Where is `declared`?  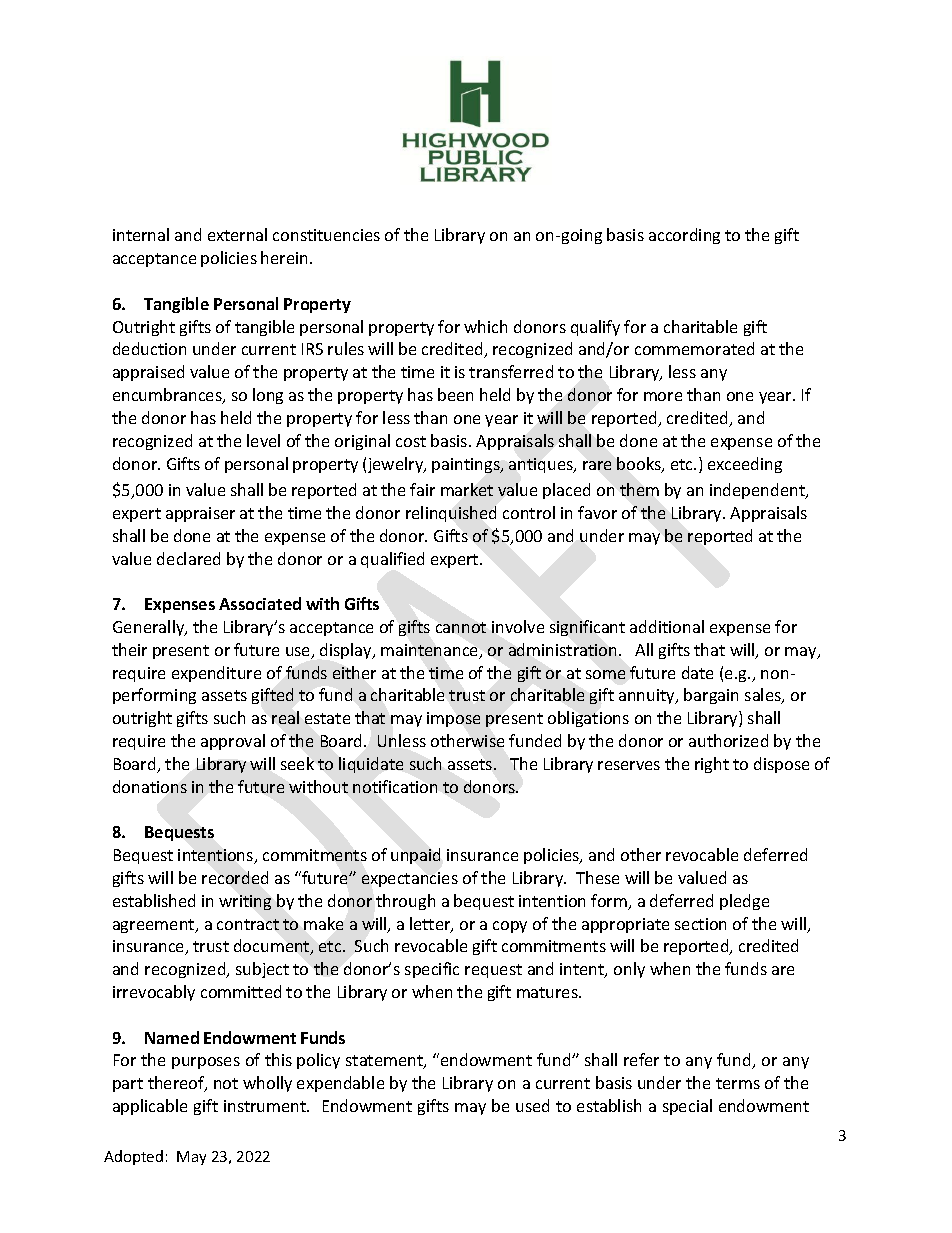 declared is located at coordinates (188, 558).
